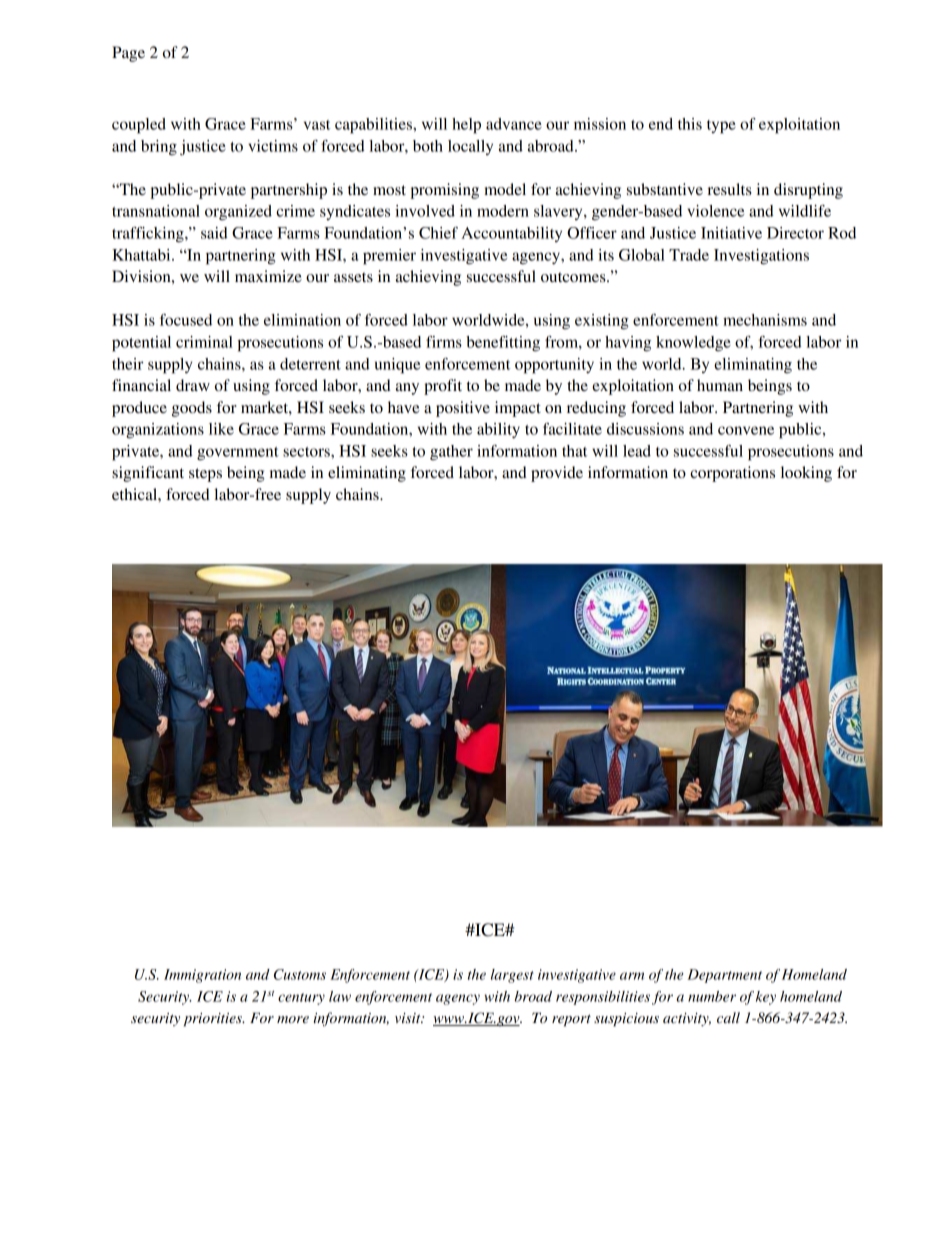 The height and width of the document is (1233, 952). What do you see at coordinates (721, 127) in the document?
I see `type` at bounding box center [721, 127].
